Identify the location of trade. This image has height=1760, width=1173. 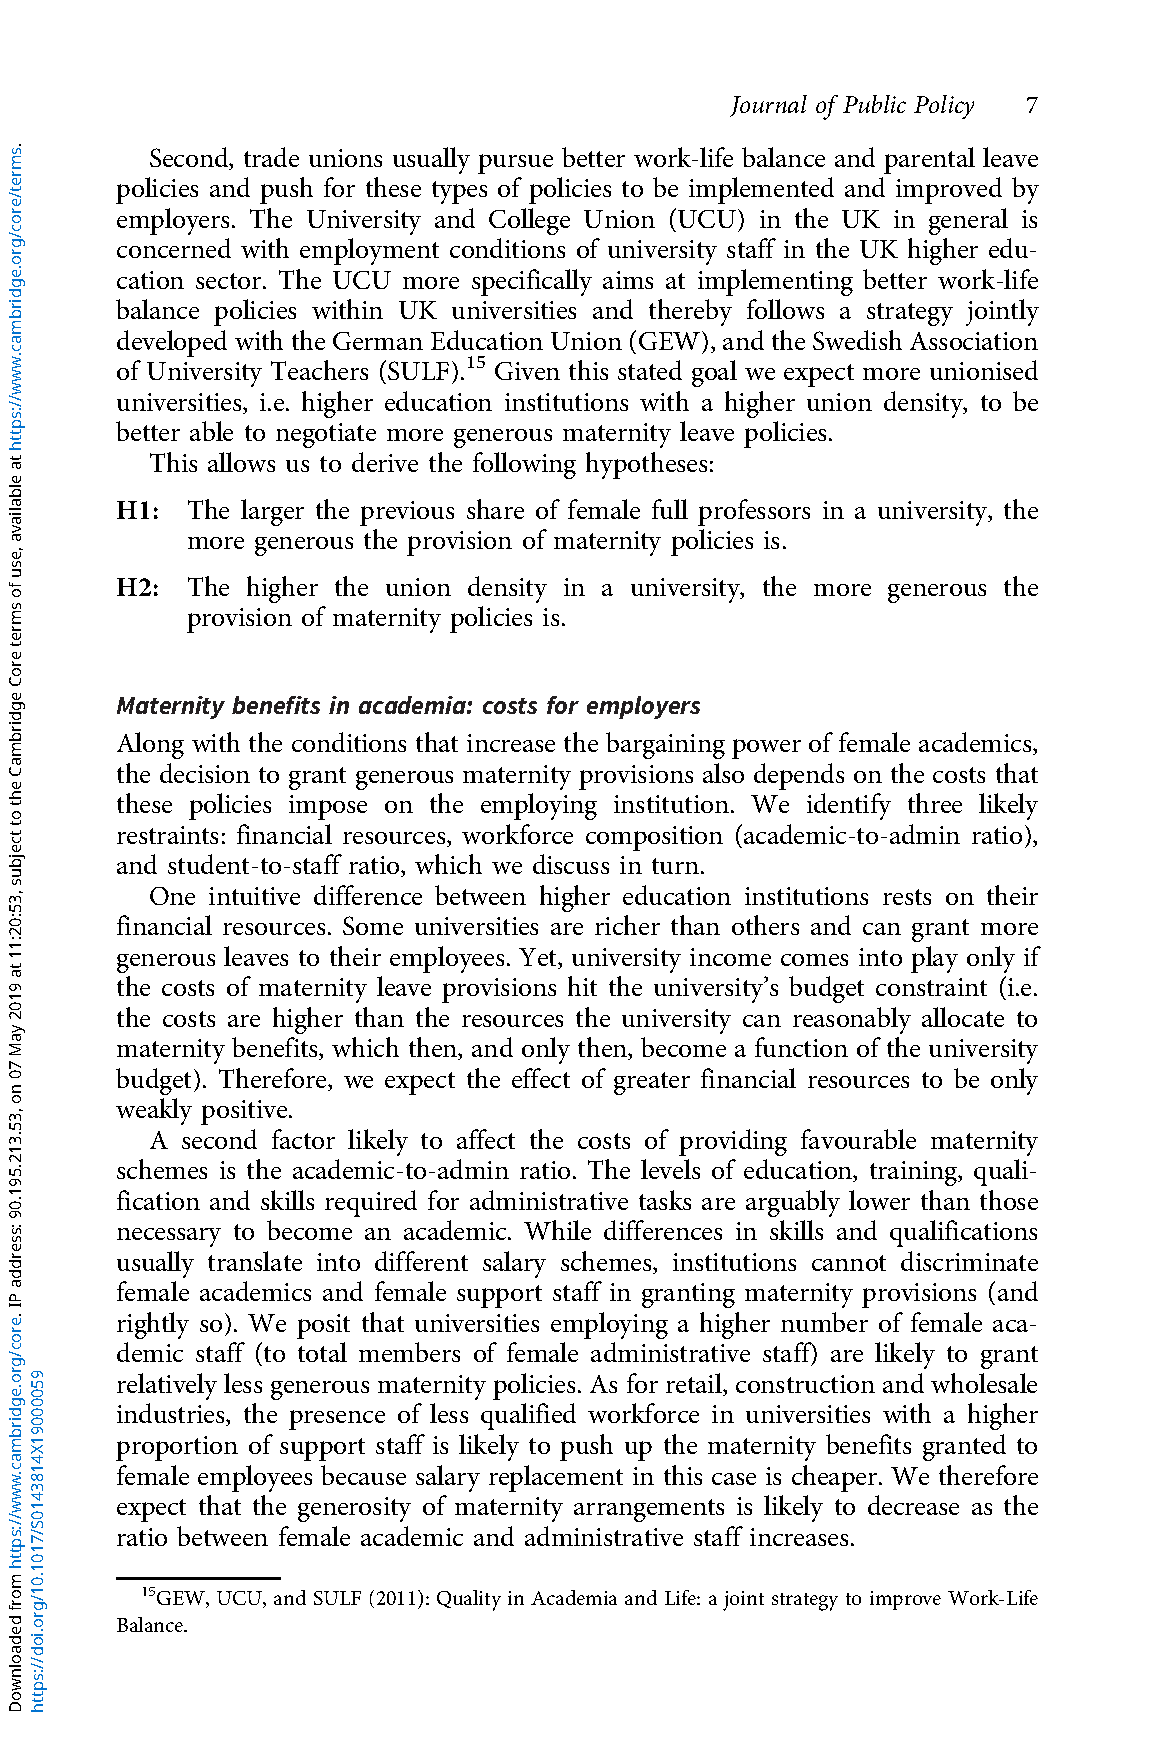
(271, 157).
